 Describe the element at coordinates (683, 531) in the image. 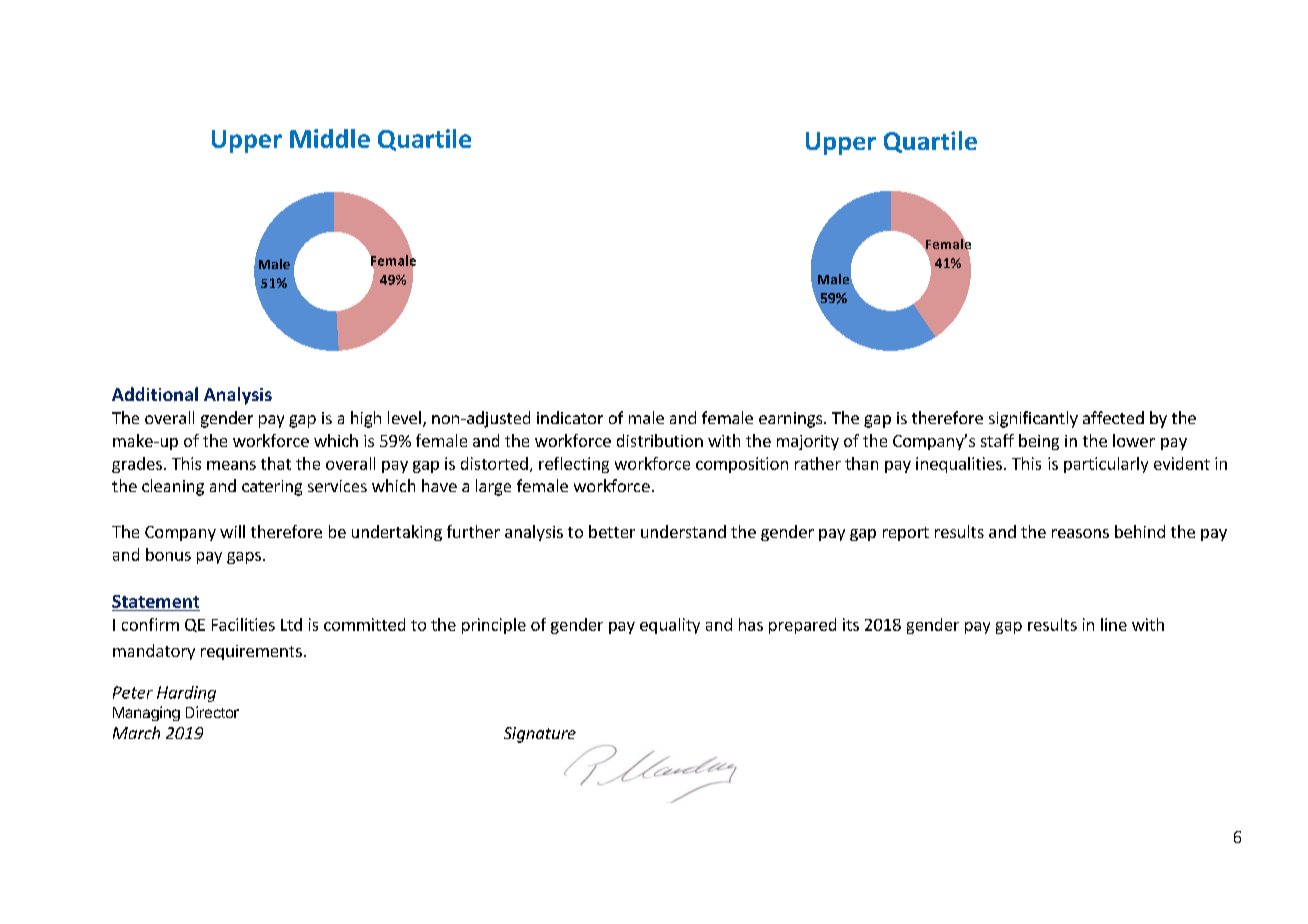

I see `understand` at that location.
